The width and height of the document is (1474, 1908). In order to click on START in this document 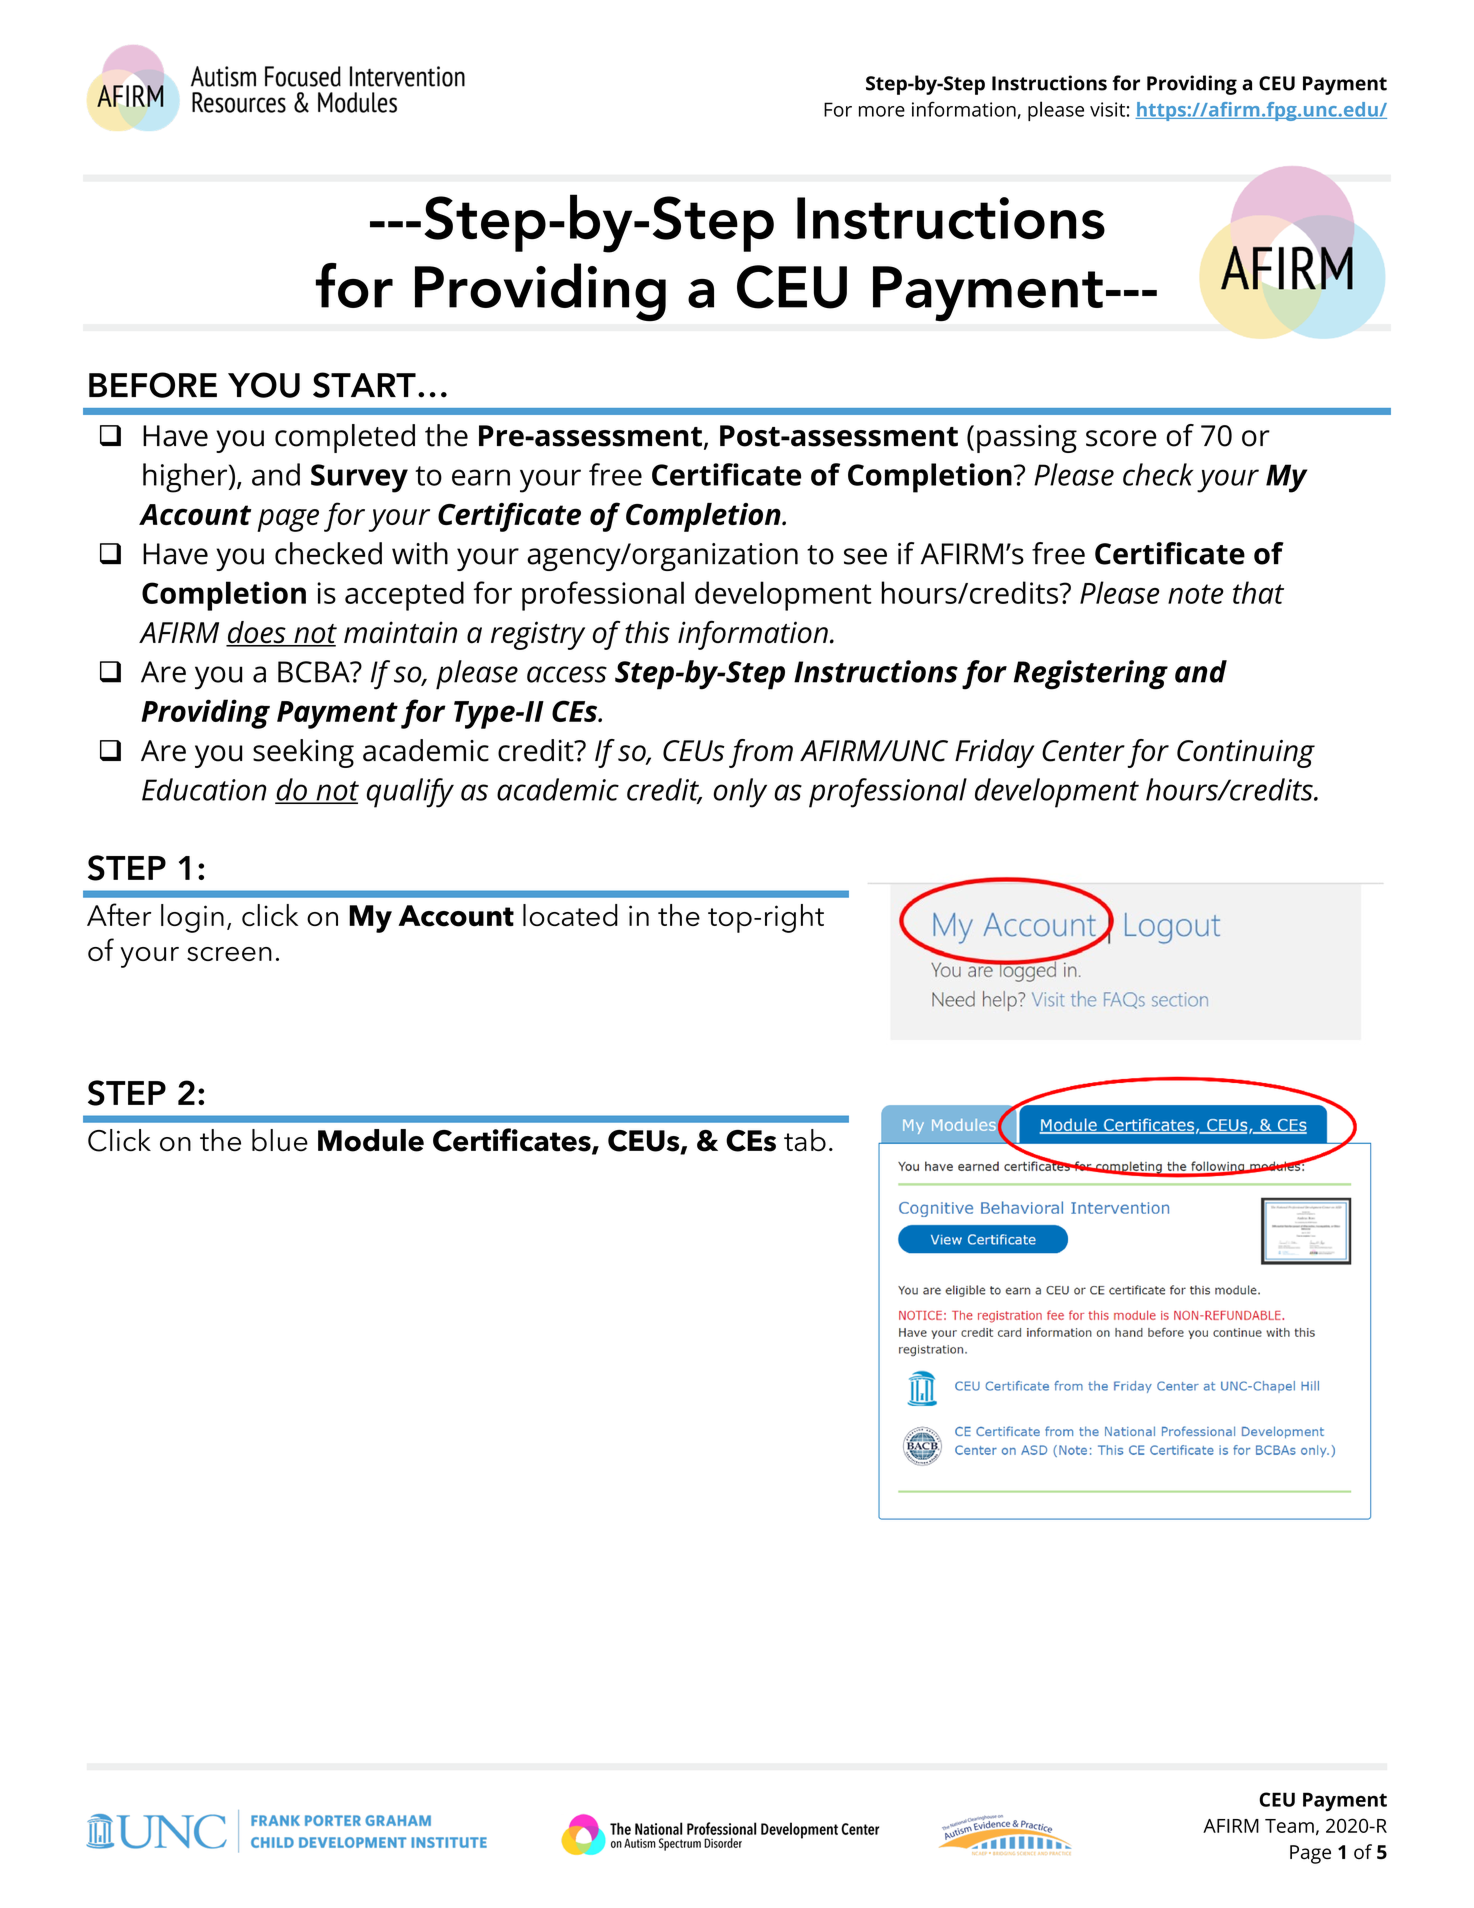, I will do `click(364, 385)`.
